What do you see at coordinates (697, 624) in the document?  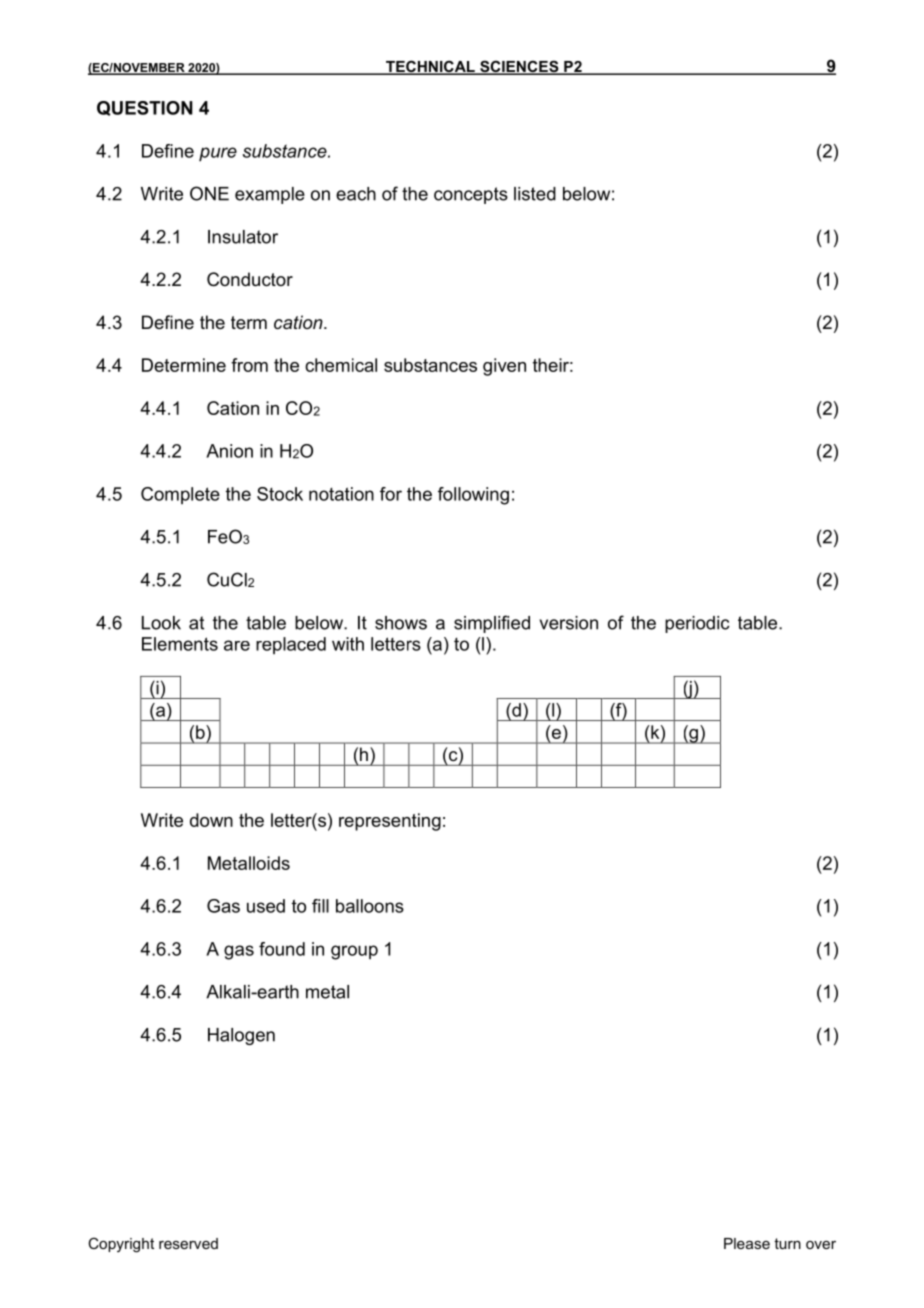 I see `periodic` at bounding box center [697, 624].
